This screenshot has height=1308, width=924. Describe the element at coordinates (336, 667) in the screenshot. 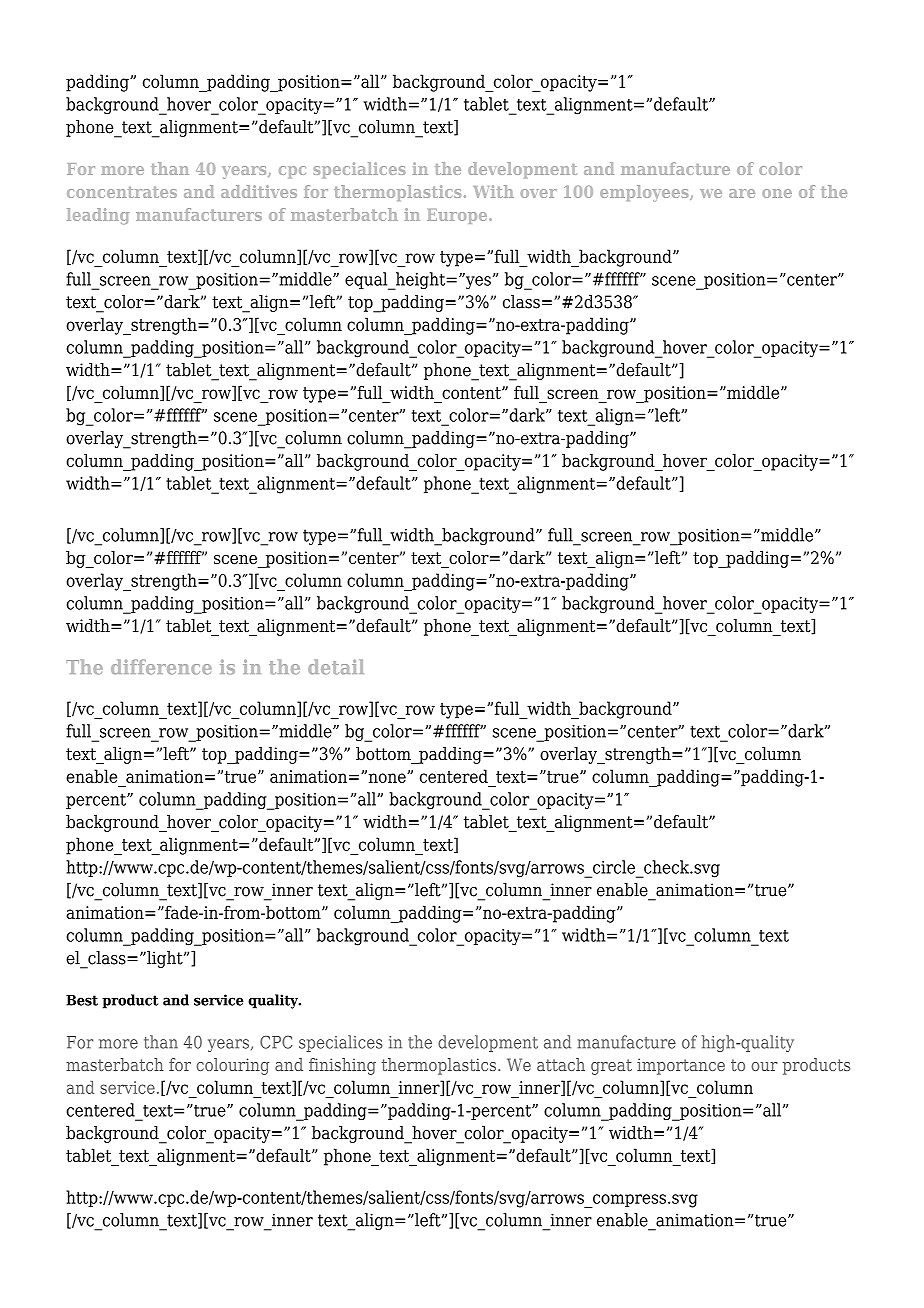

I see `detail` at that location.
